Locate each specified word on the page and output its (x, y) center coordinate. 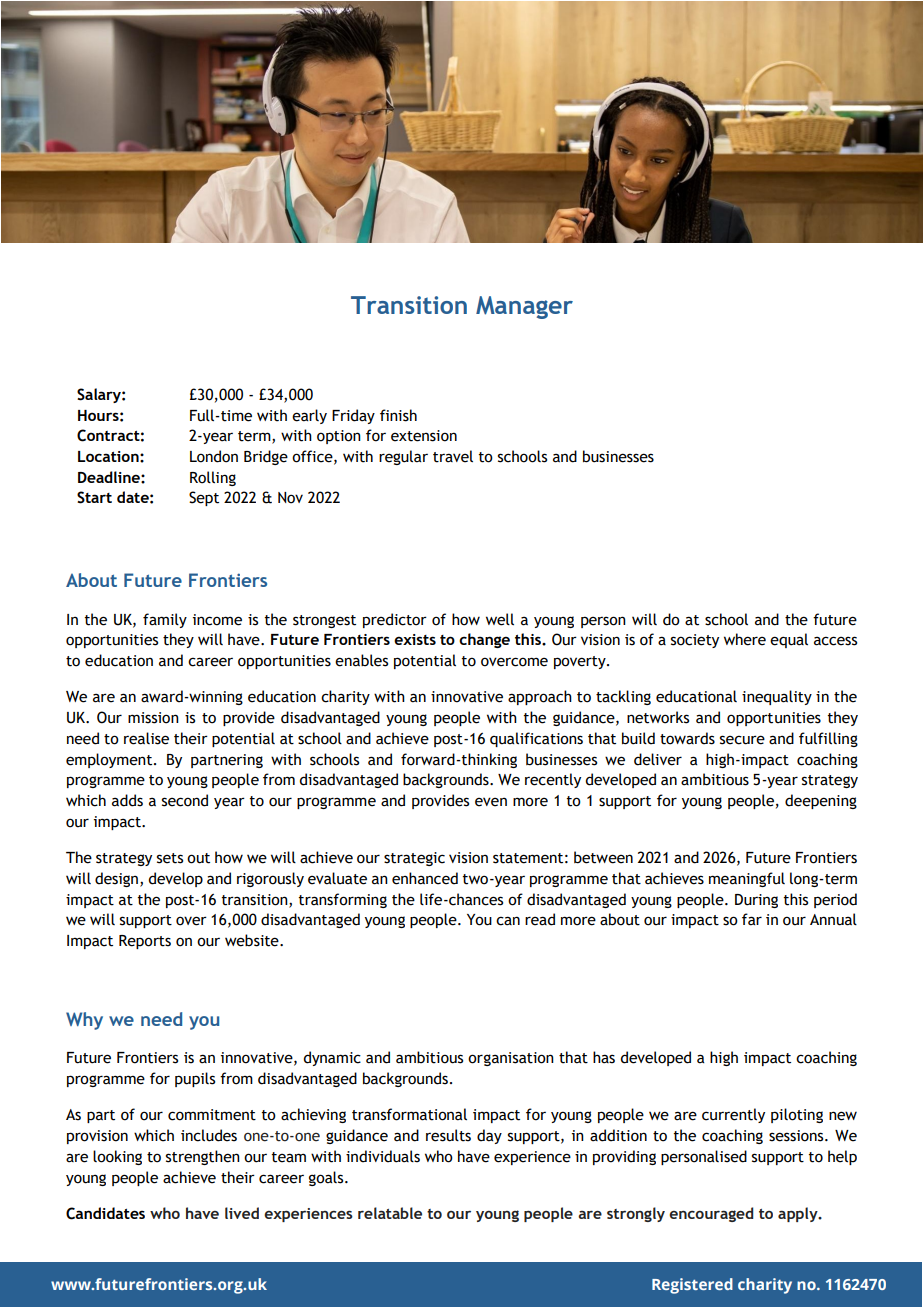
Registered (692, 1286)
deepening (821, 801)
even (491, 802)
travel (453, 456)
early (309, 416)
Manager (524, 307)
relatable (390, 1213)
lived (242, 1213)
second (185, 800)
